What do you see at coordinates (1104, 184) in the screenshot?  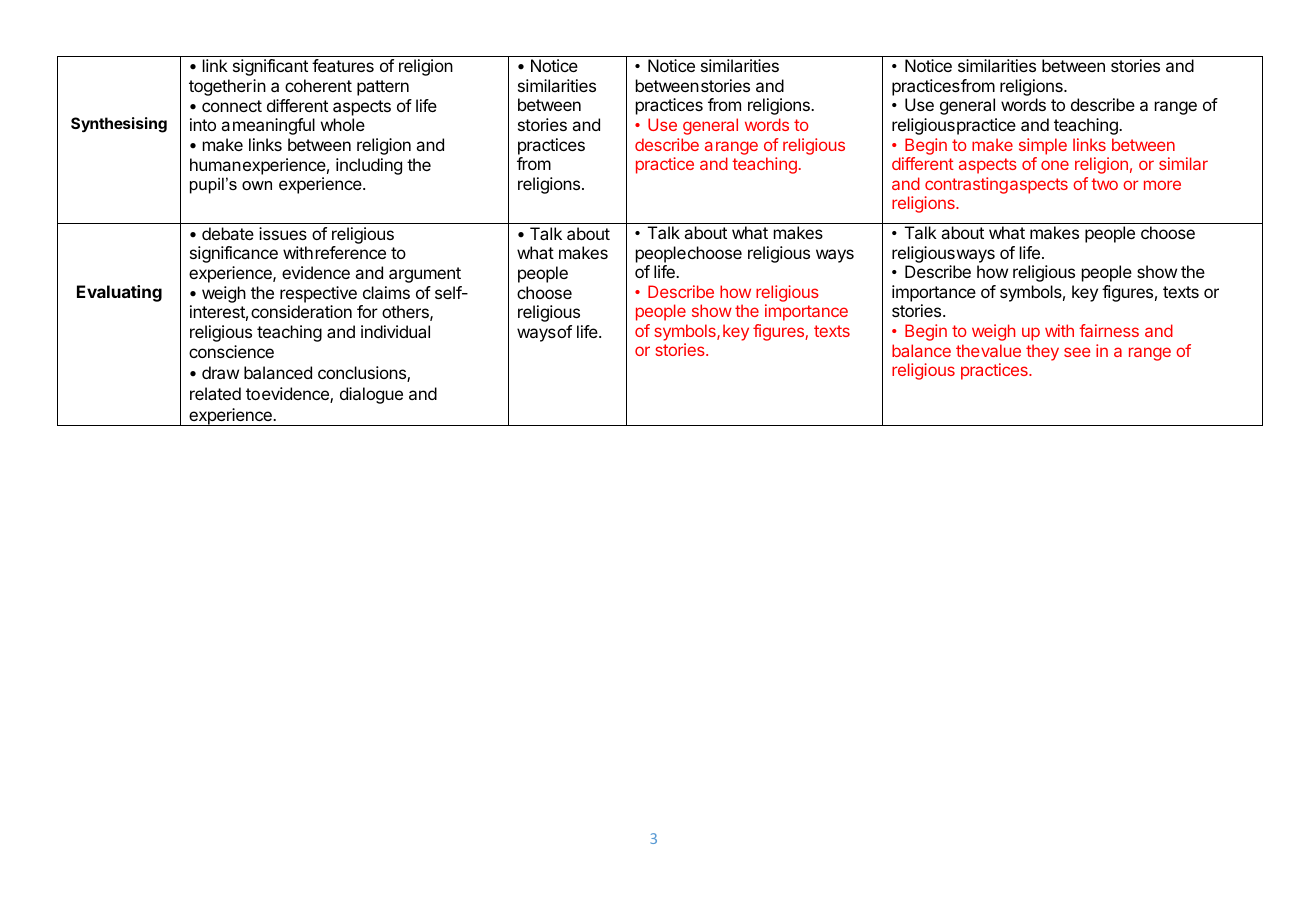 I see `two` at bounding box center [1104, 184].
